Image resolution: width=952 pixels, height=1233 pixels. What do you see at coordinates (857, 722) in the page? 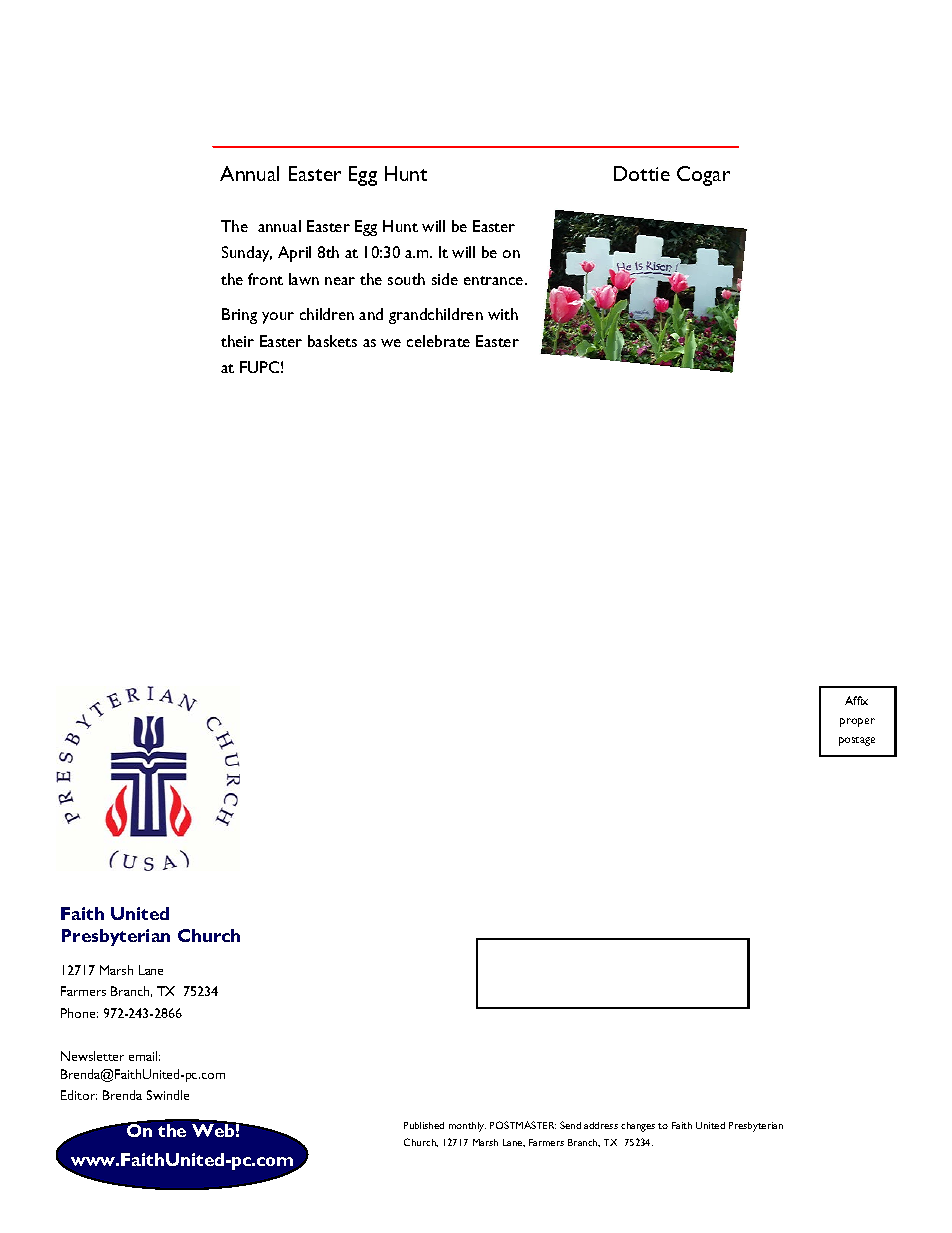
I see `proper` at bounding box center [857, 722].
